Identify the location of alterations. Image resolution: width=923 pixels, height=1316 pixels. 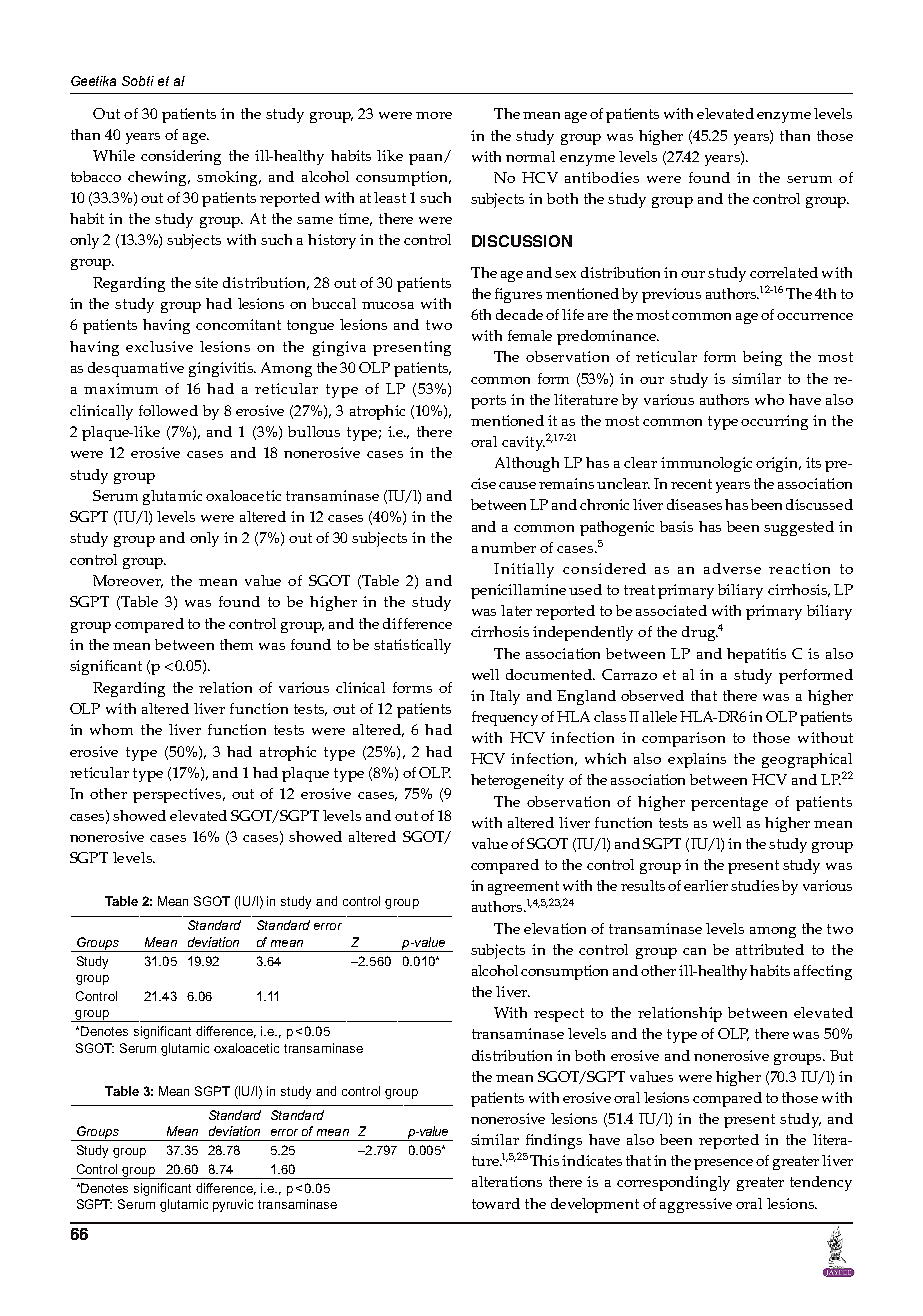
(507, 1181).
